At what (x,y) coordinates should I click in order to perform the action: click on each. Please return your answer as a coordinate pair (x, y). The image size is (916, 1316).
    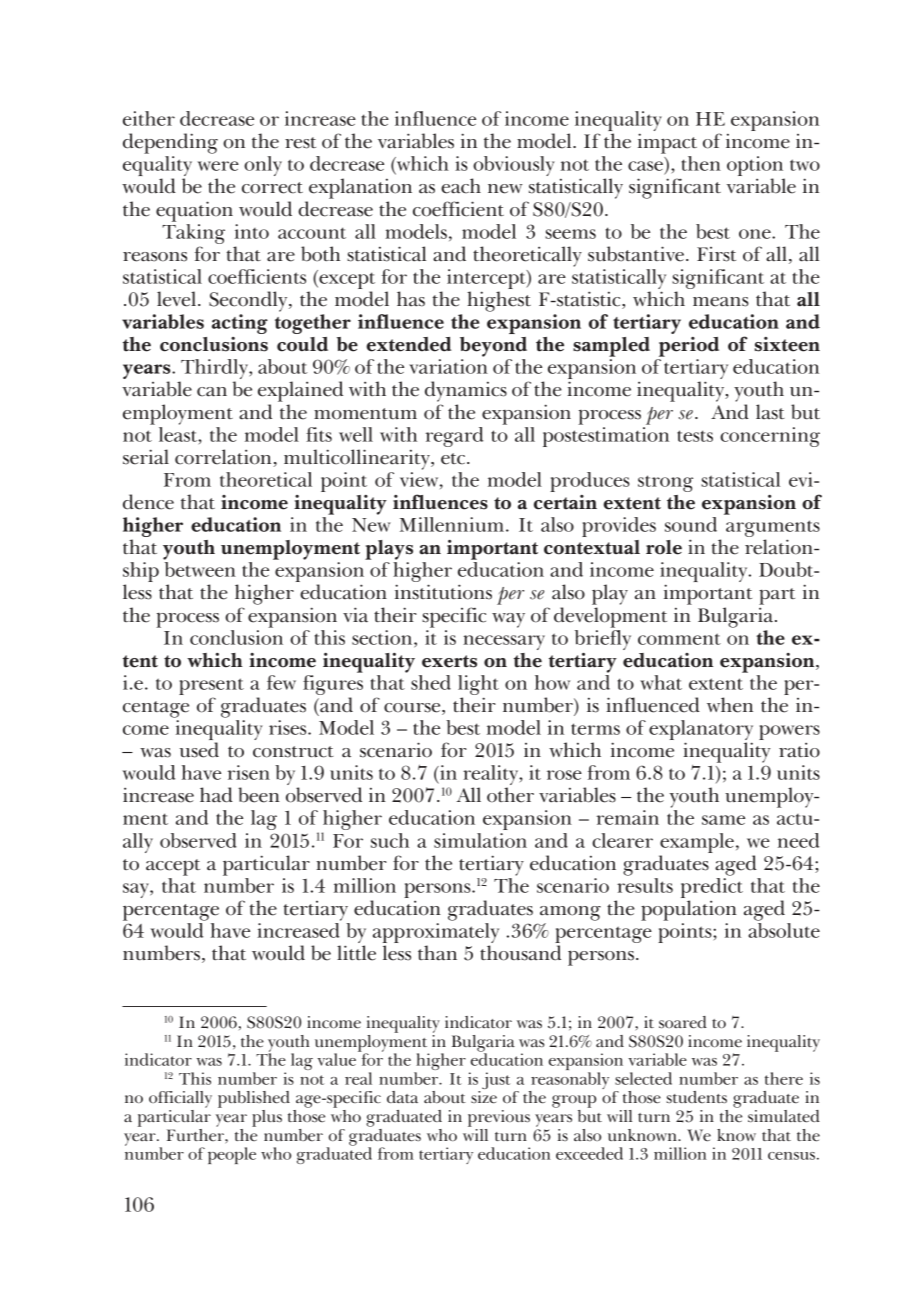
    Looking at the image, I should click on (461, 186).
